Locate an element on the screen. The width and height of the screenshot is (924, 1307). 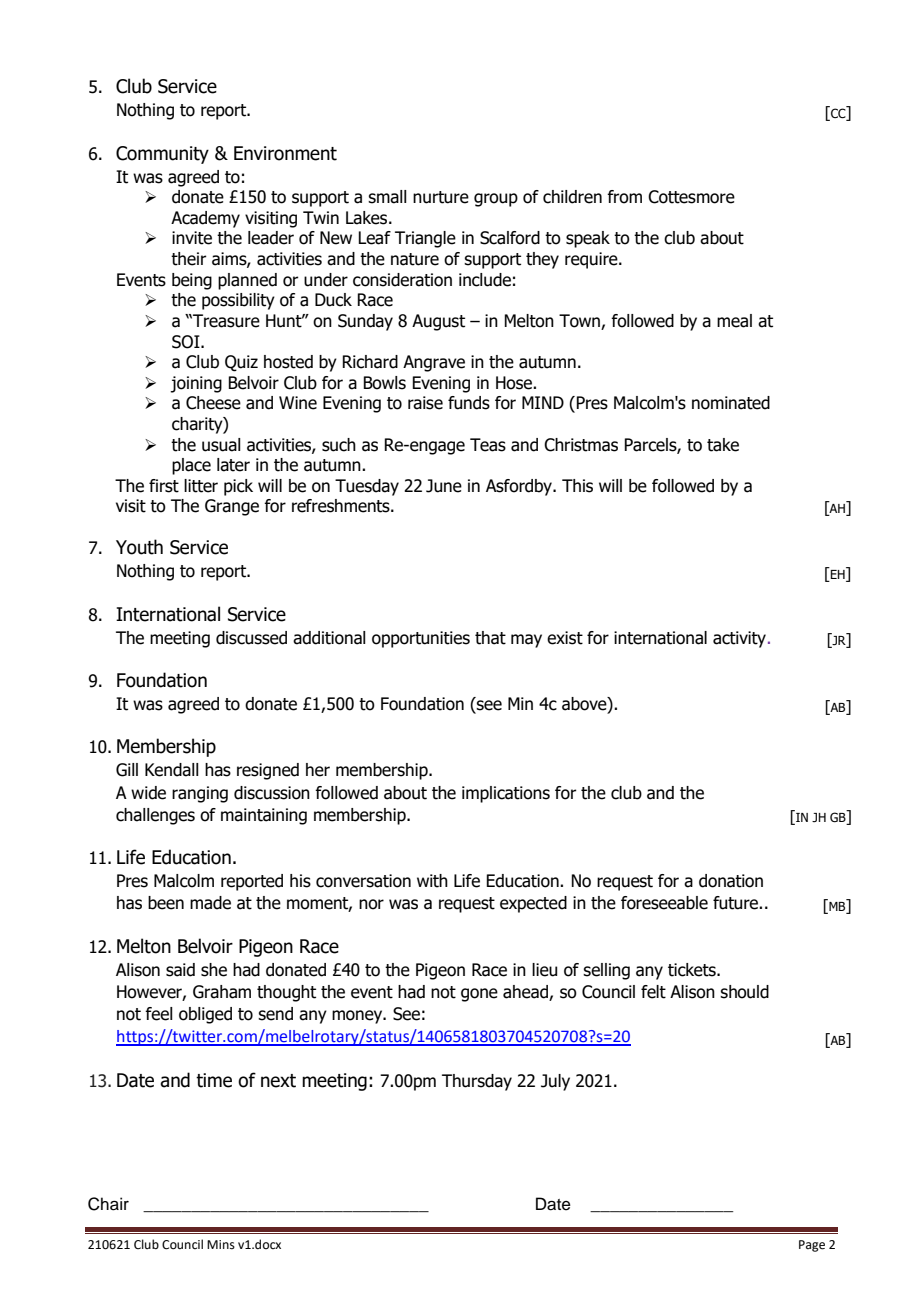
Mins is located at coordinates (221, 1245).
